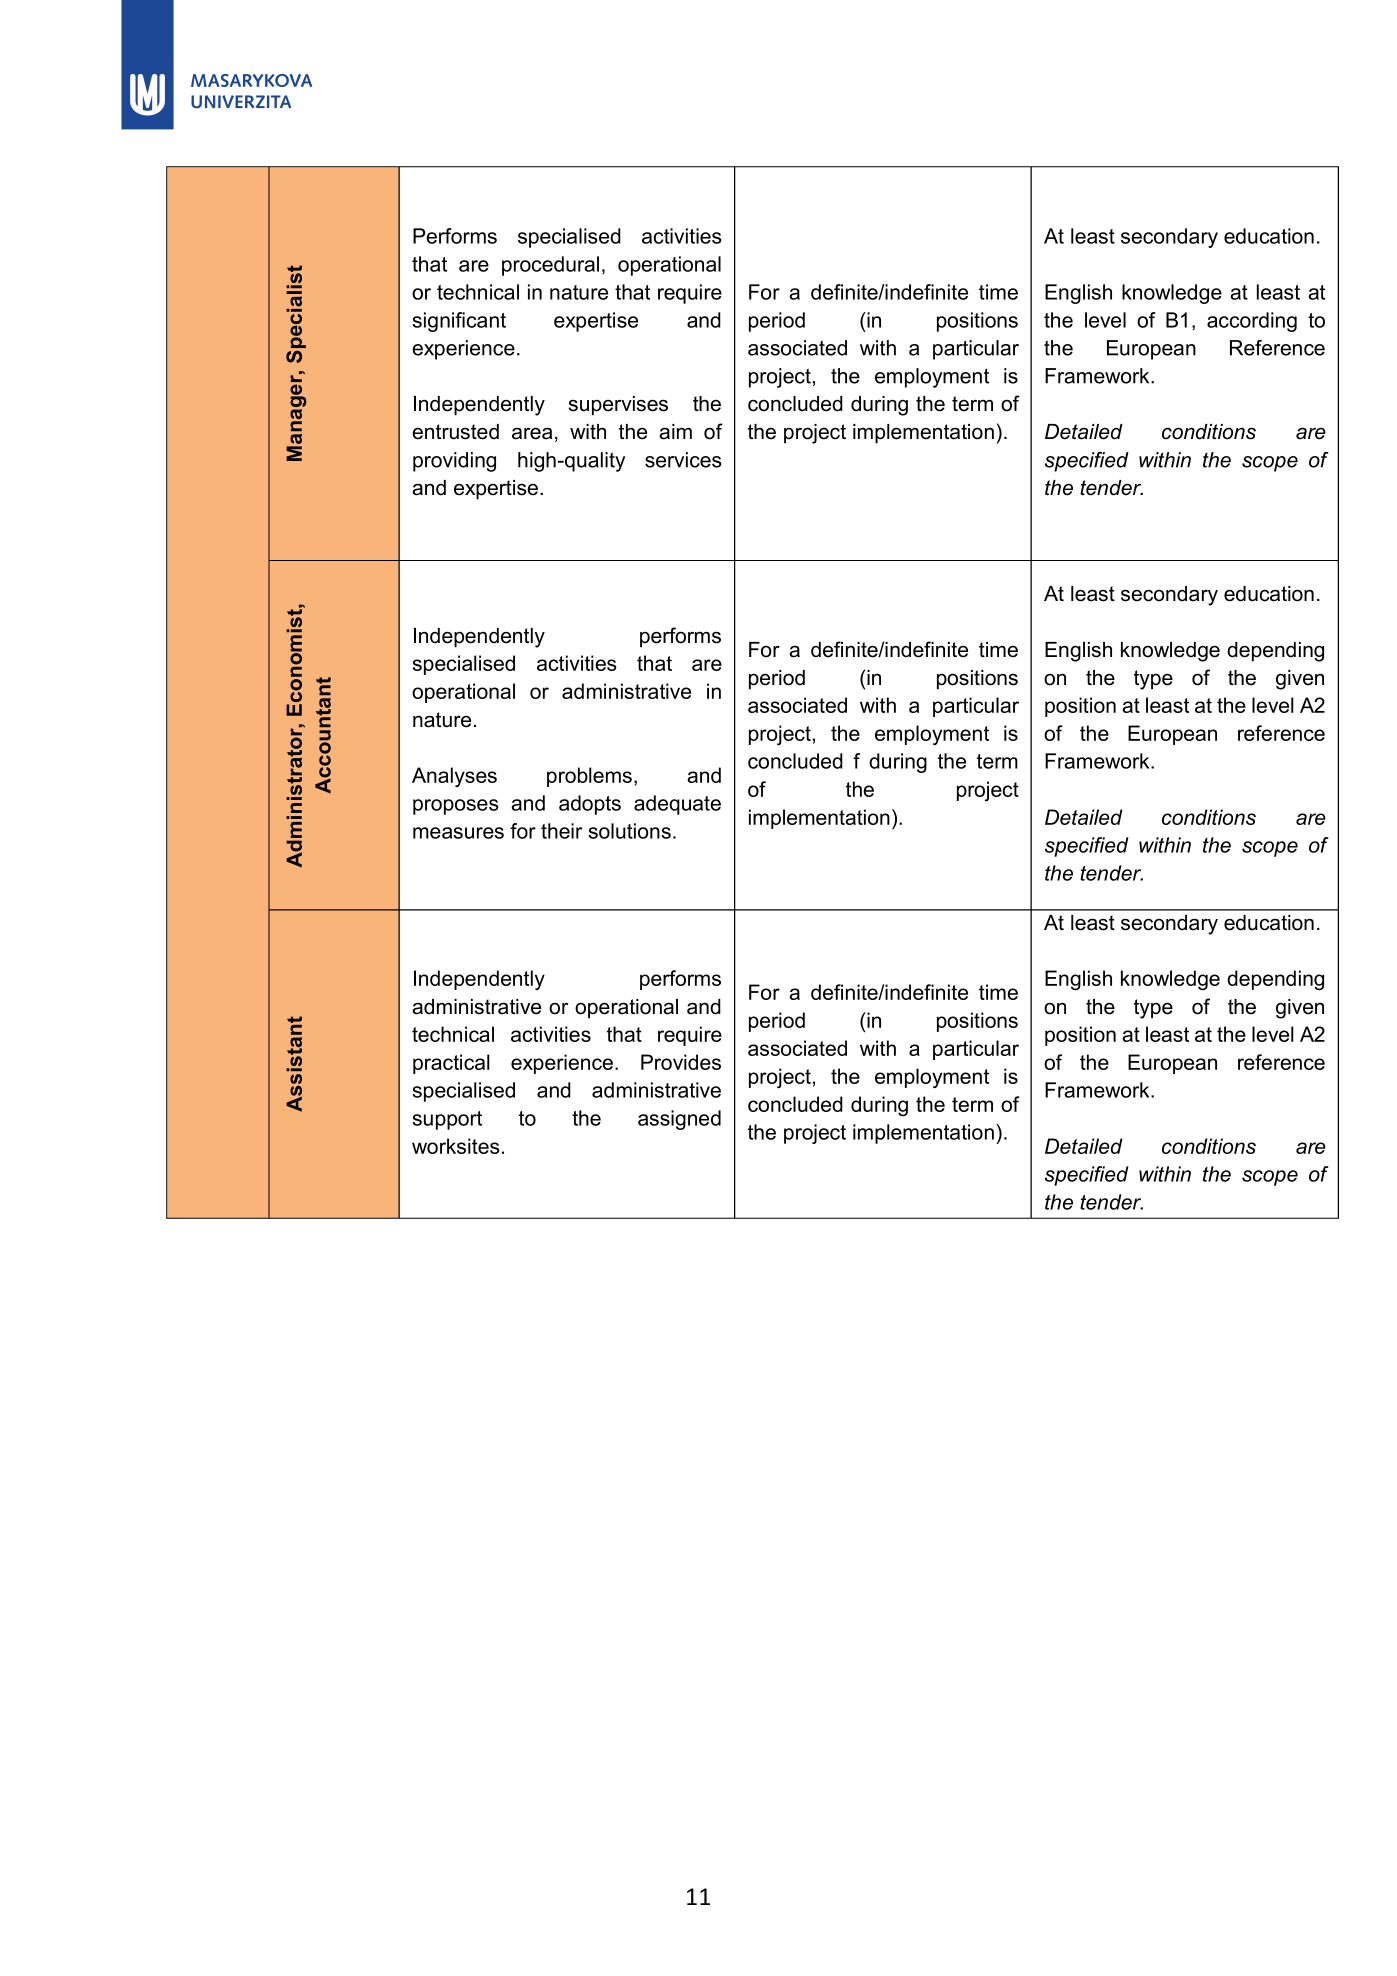  I want to click on providing, so click(454, 462).
